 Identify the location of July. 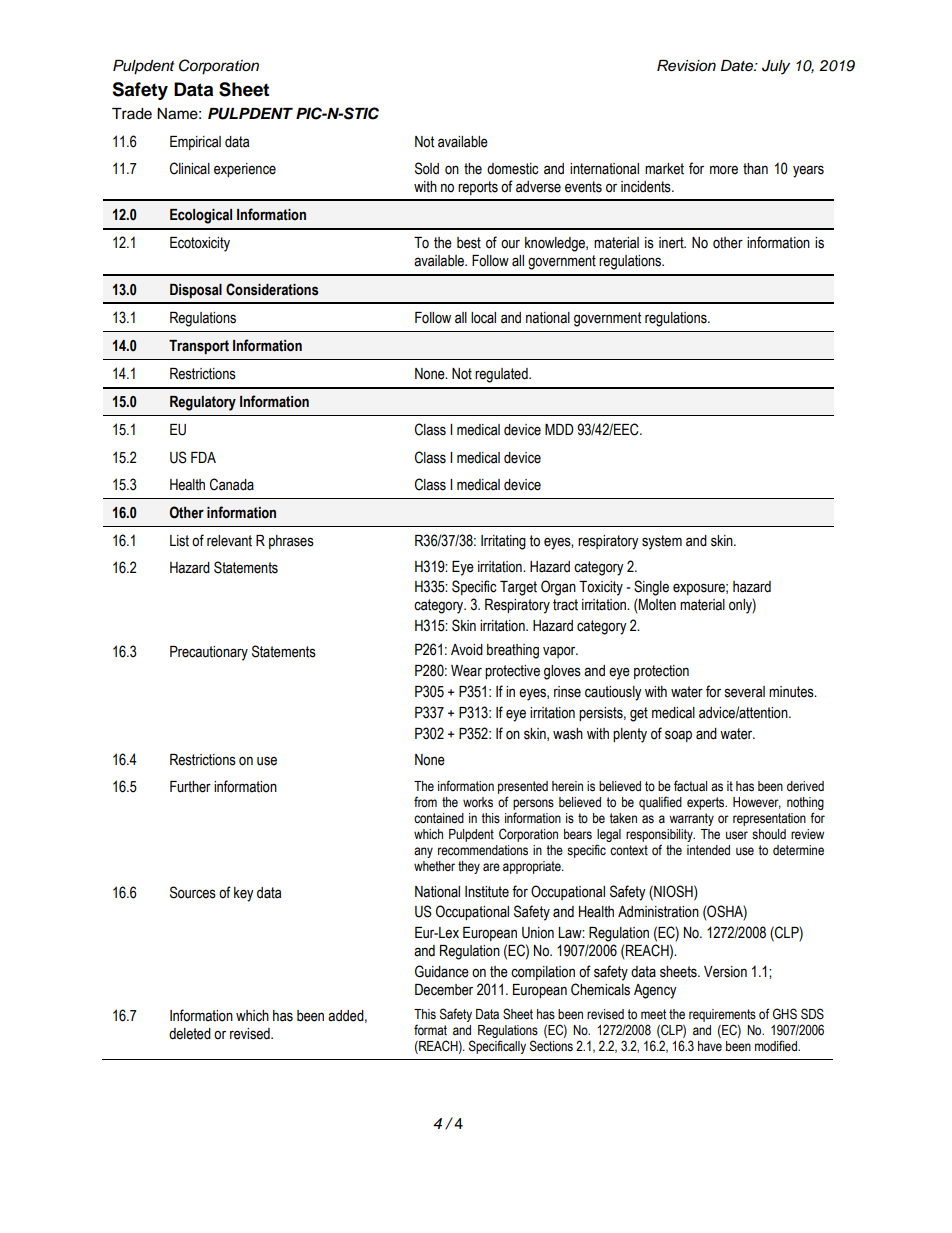
(776, 67).
